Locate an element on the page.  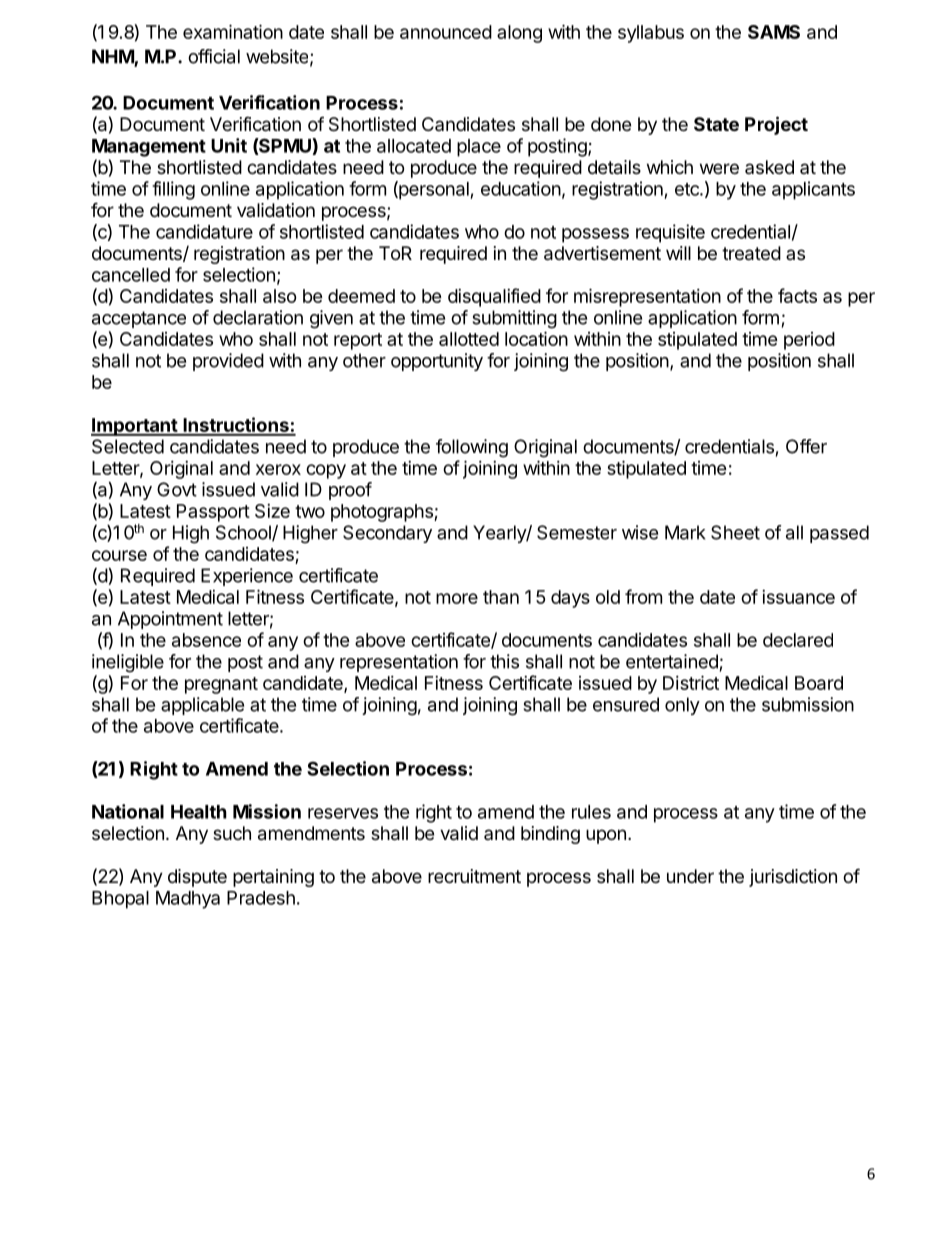
than is located at coordinates (501, 597).
